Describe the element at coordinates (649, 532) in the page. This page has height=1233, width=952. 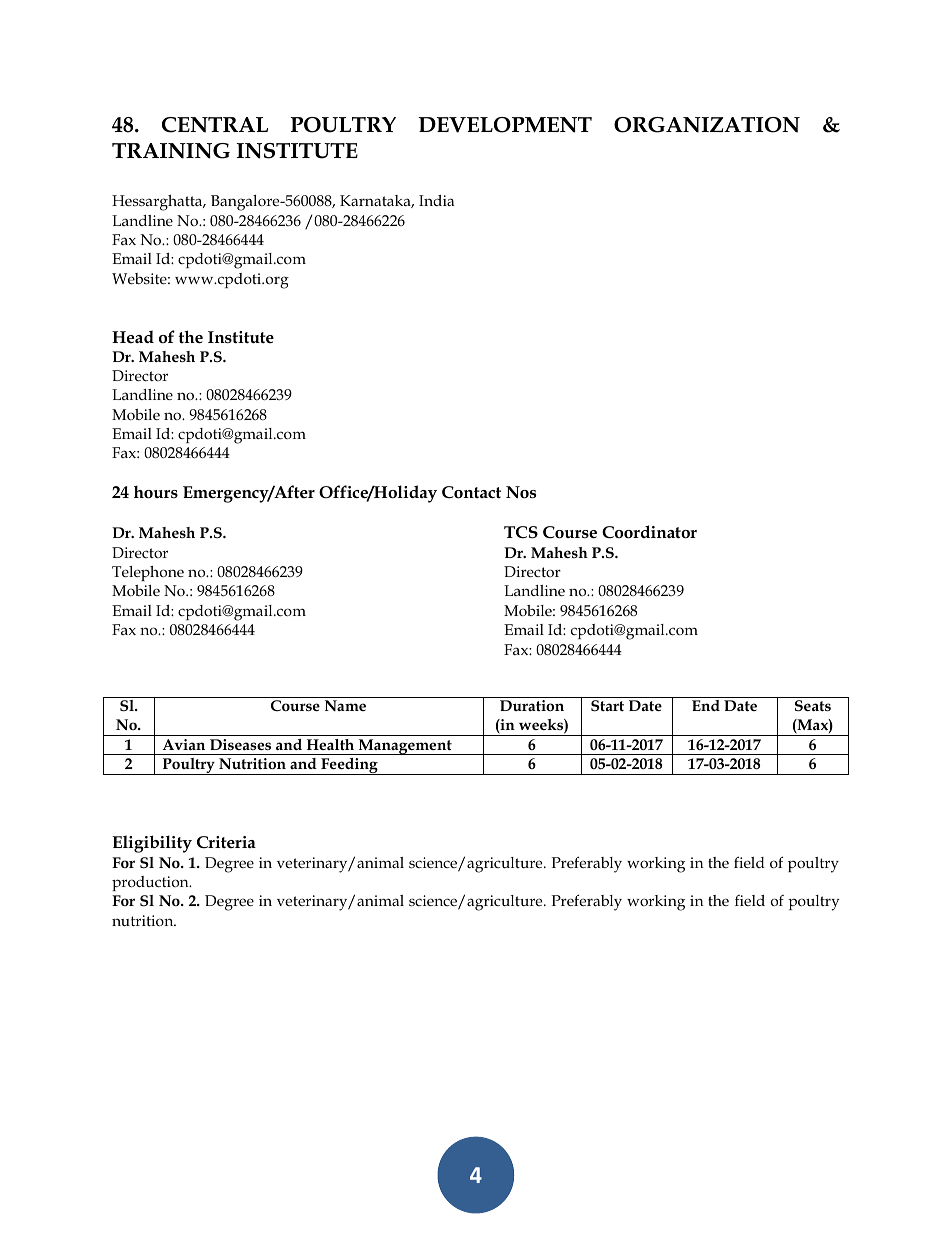
I see `Coordinator` at that location.
